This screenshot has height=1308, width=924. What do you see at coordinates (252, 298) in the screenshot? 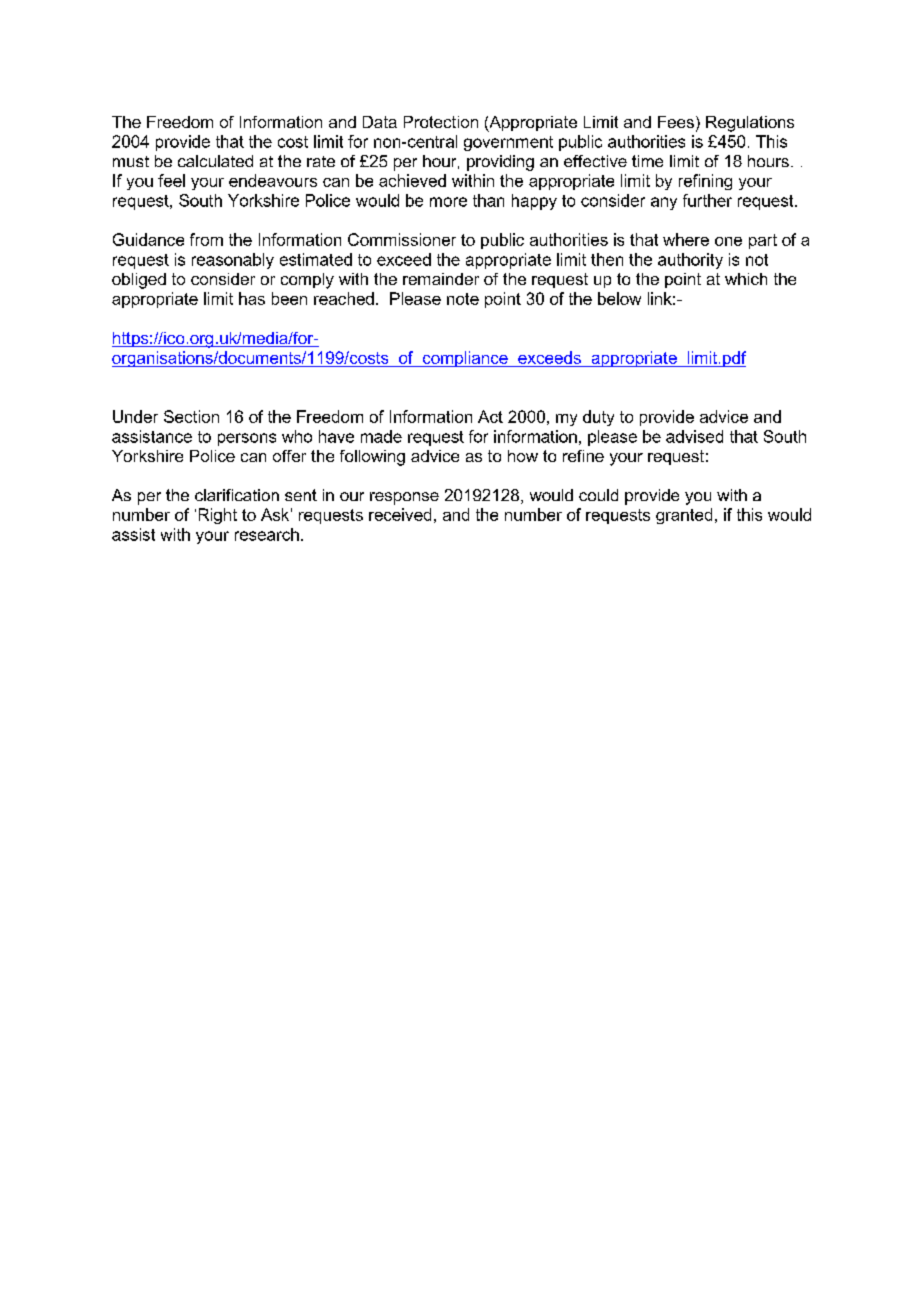
I see `has` at bounding box center [252, 298].
